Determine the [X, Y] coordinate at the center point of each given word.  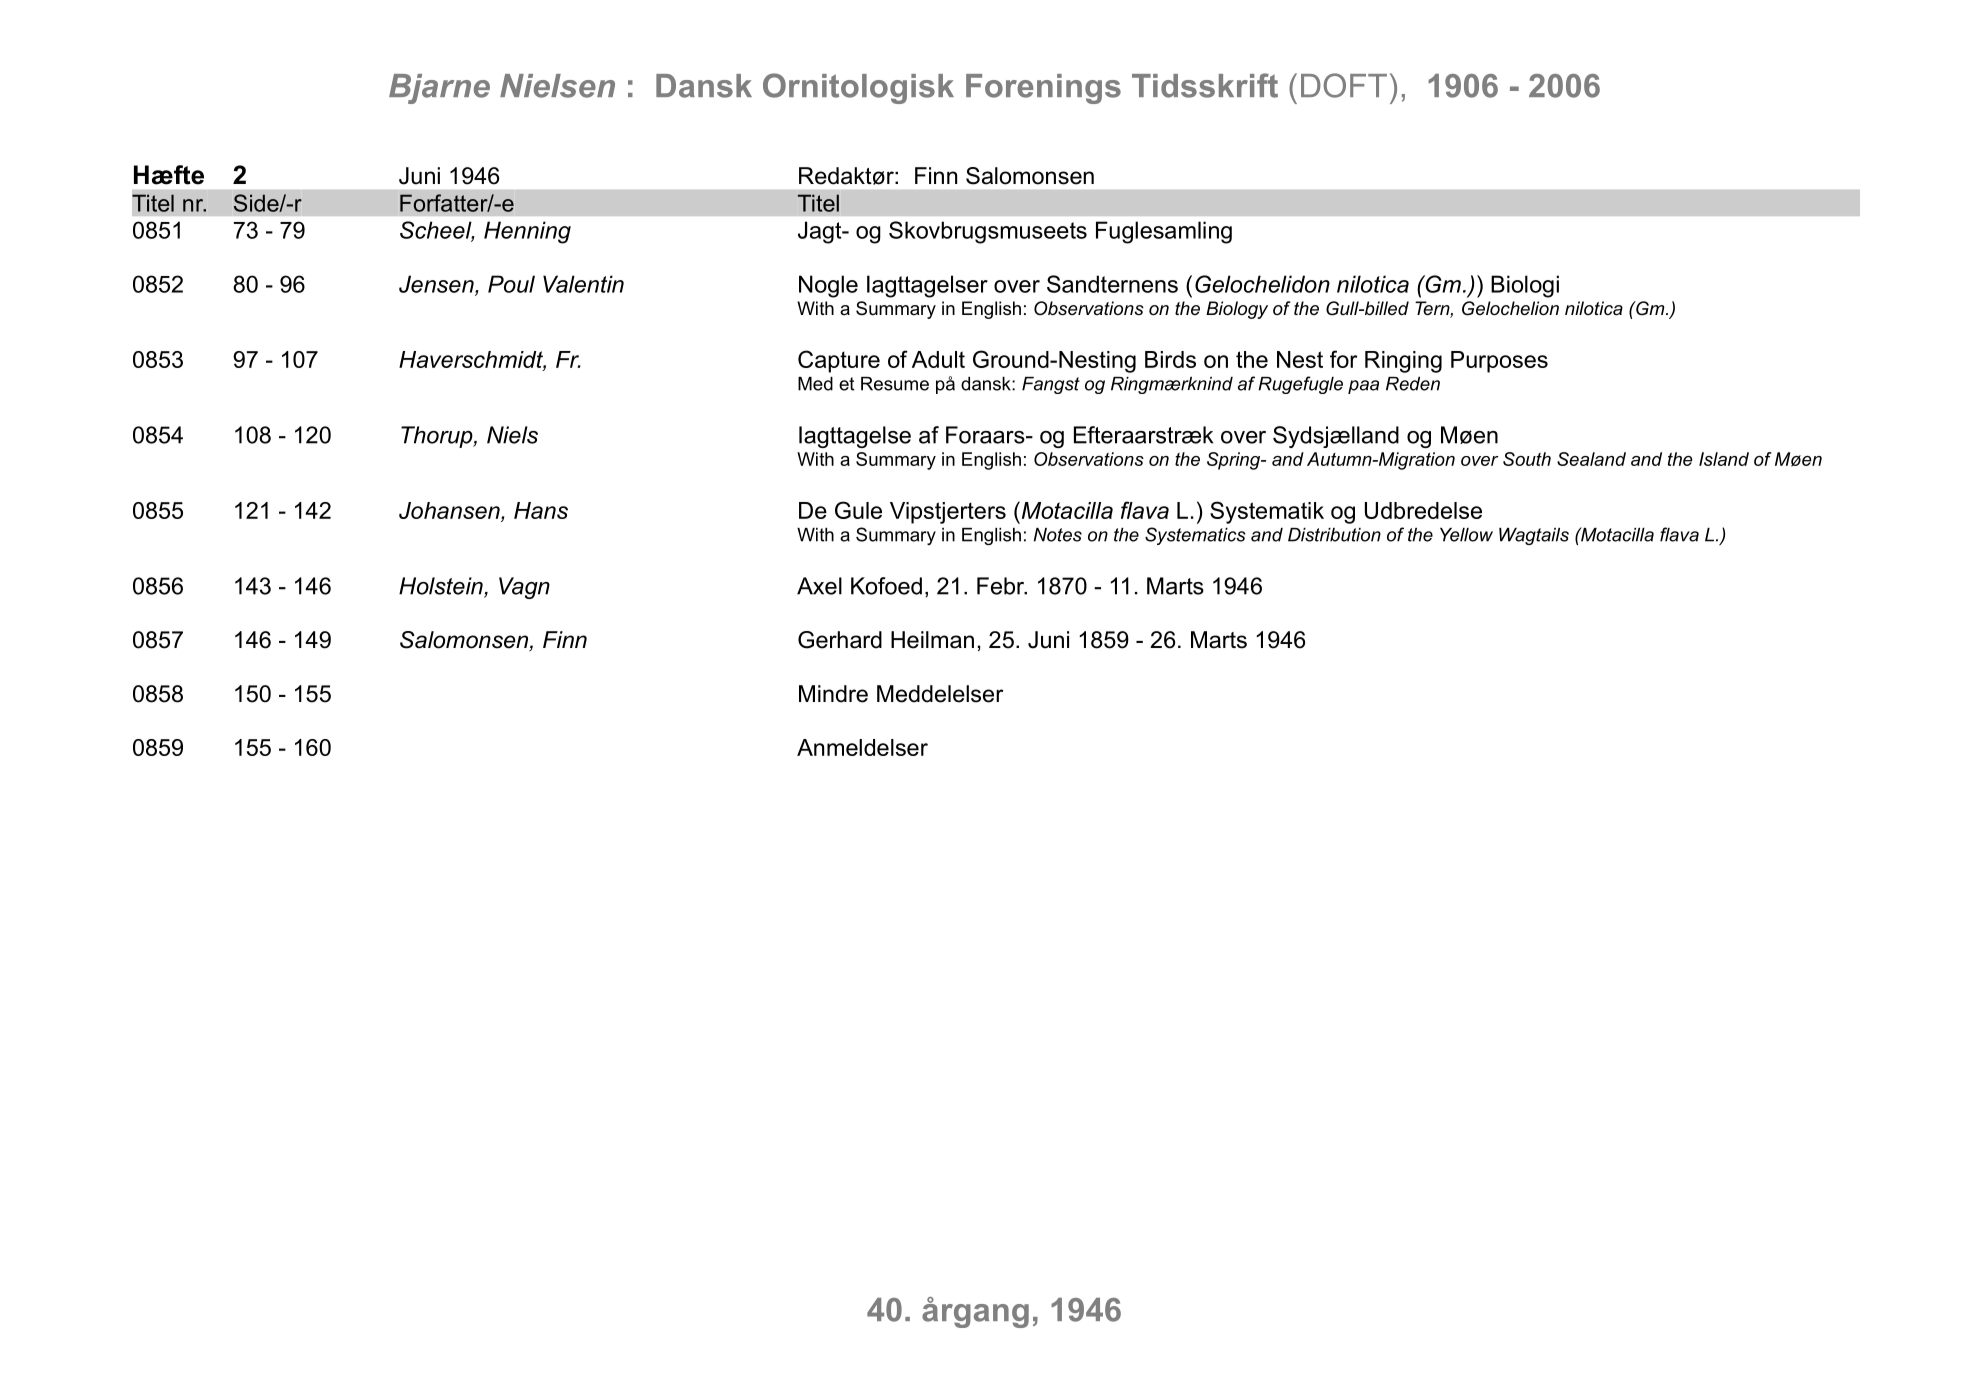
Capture [839, 361]
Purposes [1499, 362]
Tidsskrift [1205, 85]
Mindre [833, 694]
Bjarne [439, 89]
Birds [1170, 359]
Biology [1237, 310]
